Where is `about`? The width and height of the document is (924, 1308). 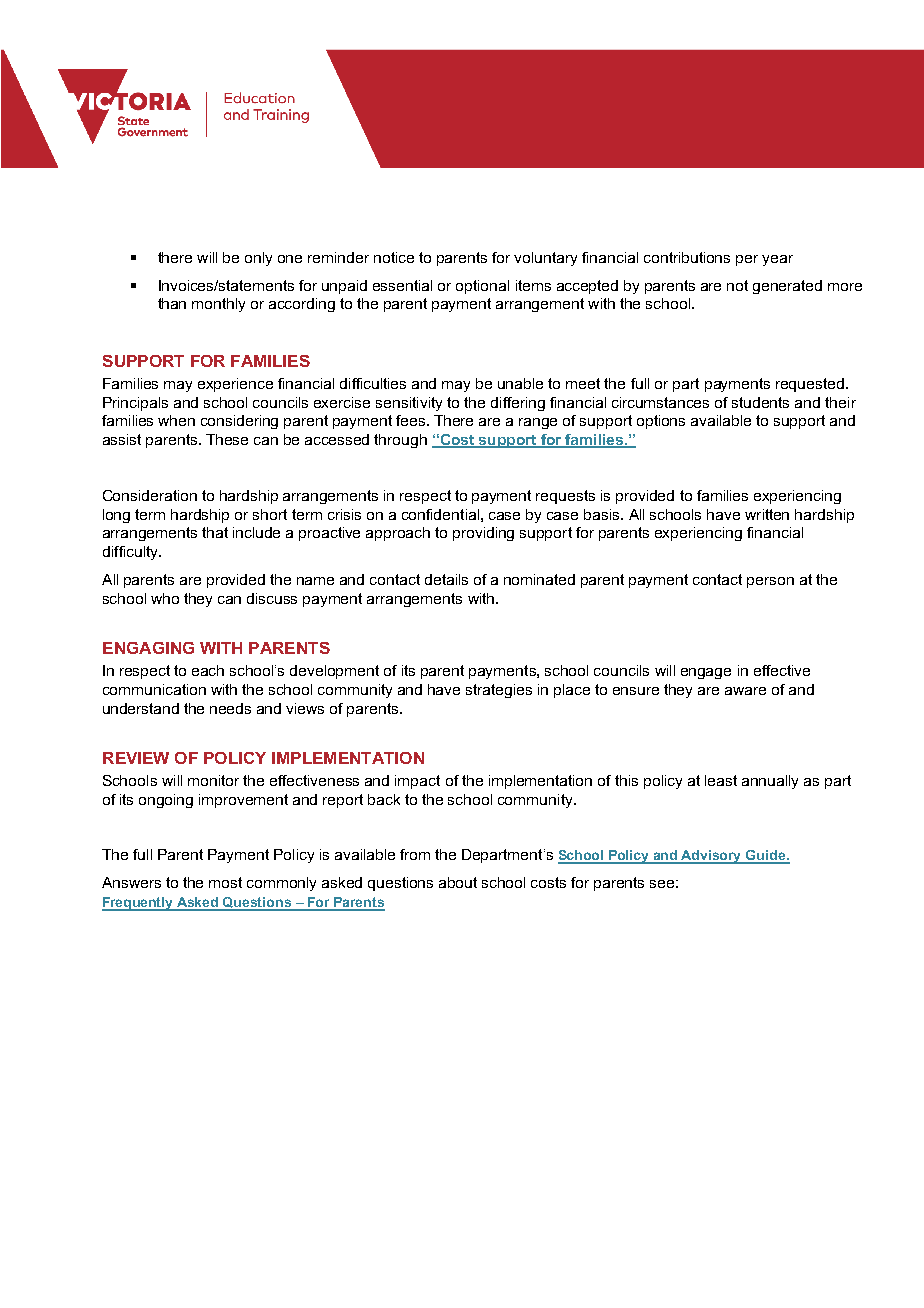
about is located at coordinates (458, 882).
